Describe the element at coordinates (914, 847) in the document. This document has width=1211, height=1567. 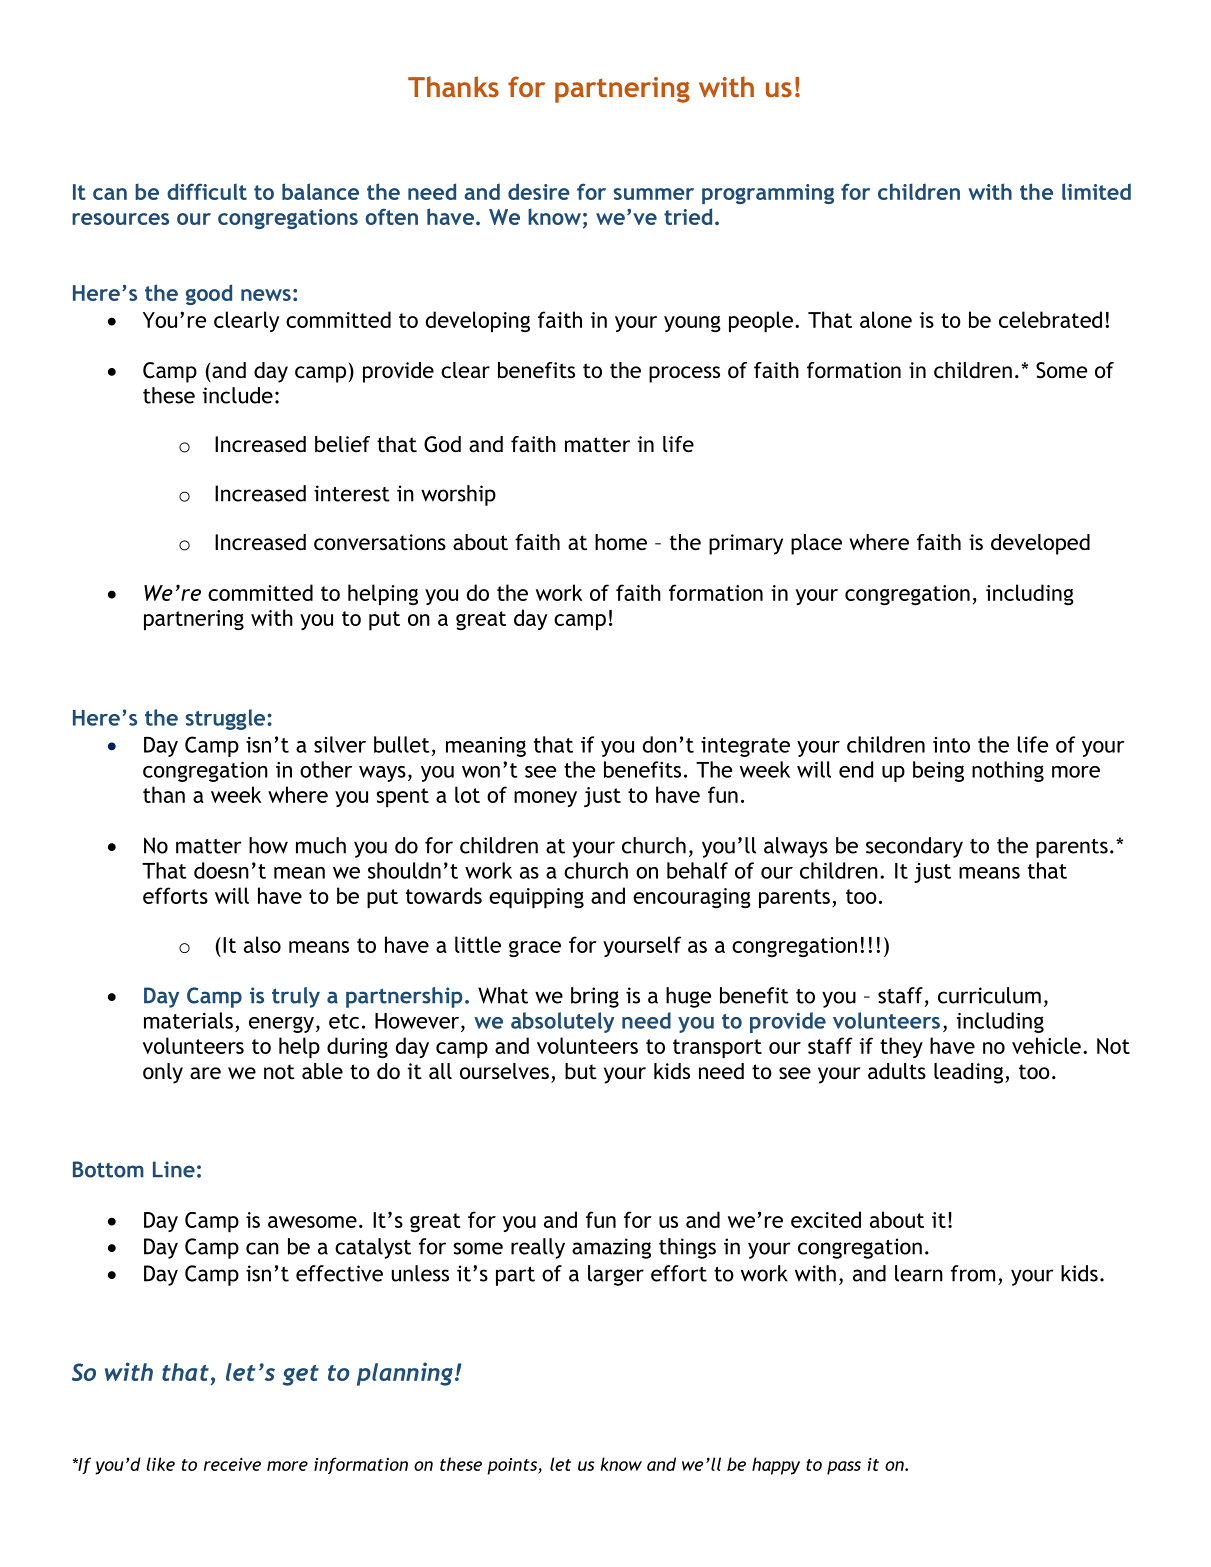
I see `secondary` at that location.
